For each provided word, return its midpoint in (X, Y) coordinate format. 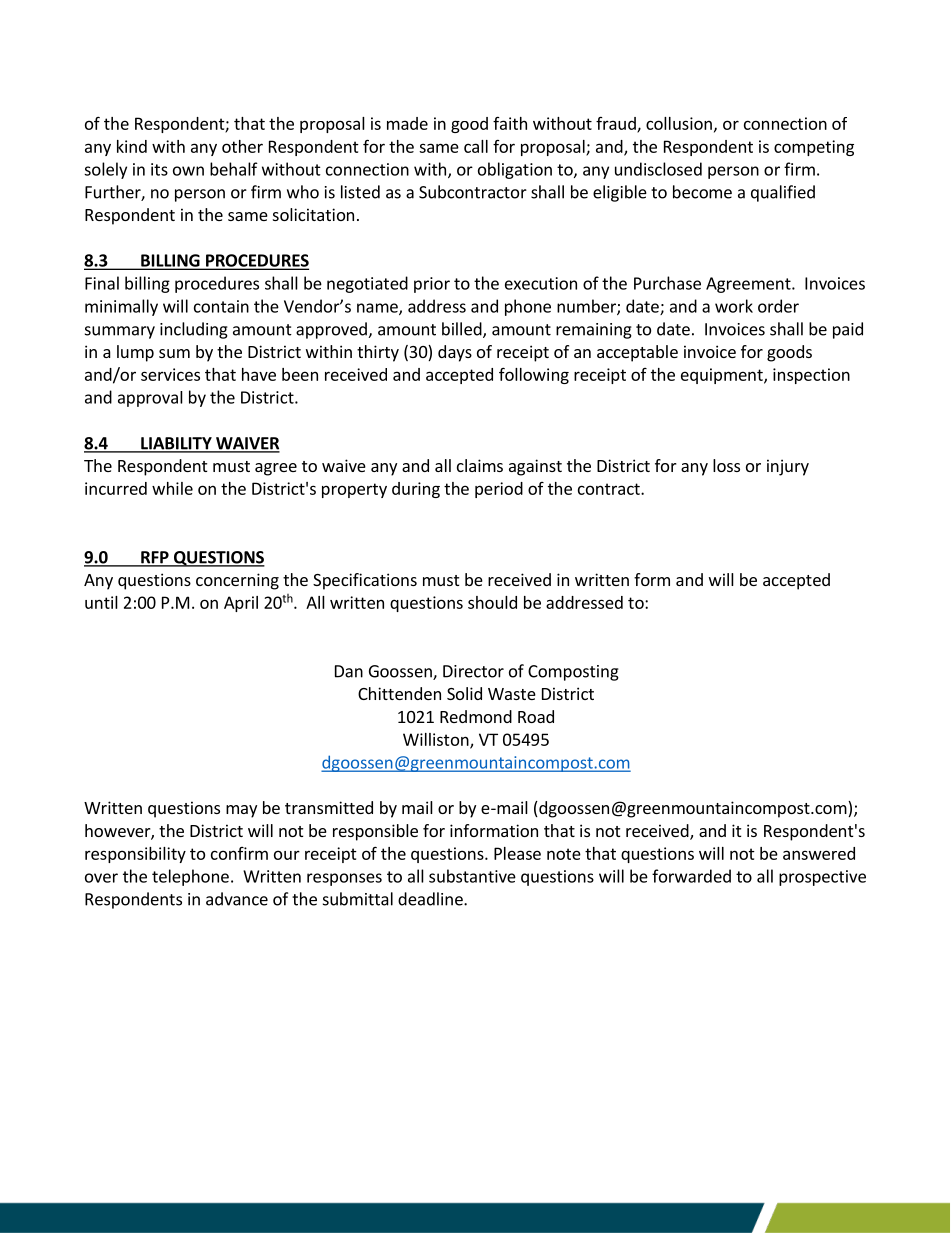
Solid (464, 693)
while (172, 488)
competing (814, 148)
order (778, 306)
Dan (349, 671)
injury (788, 467)
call (476, 146)
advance (237, 899)
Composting (573, 673)
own (188, 171)
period (499, 490)
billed (463, 330)
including (194, 330)
